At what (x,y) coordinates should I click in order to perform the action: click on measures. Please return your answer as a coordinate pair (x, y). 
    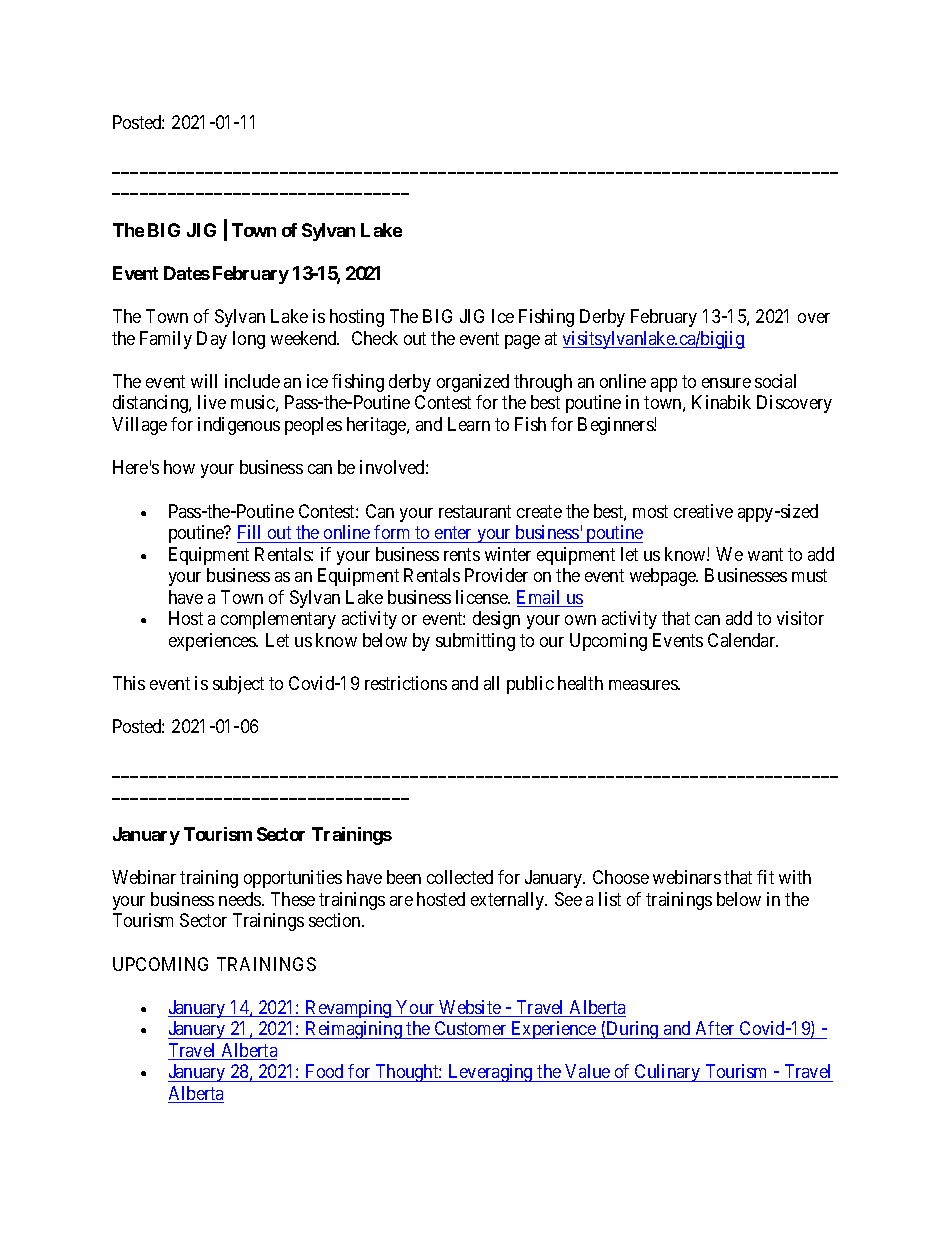
    Looking at the image, I should click on (644, 685).
